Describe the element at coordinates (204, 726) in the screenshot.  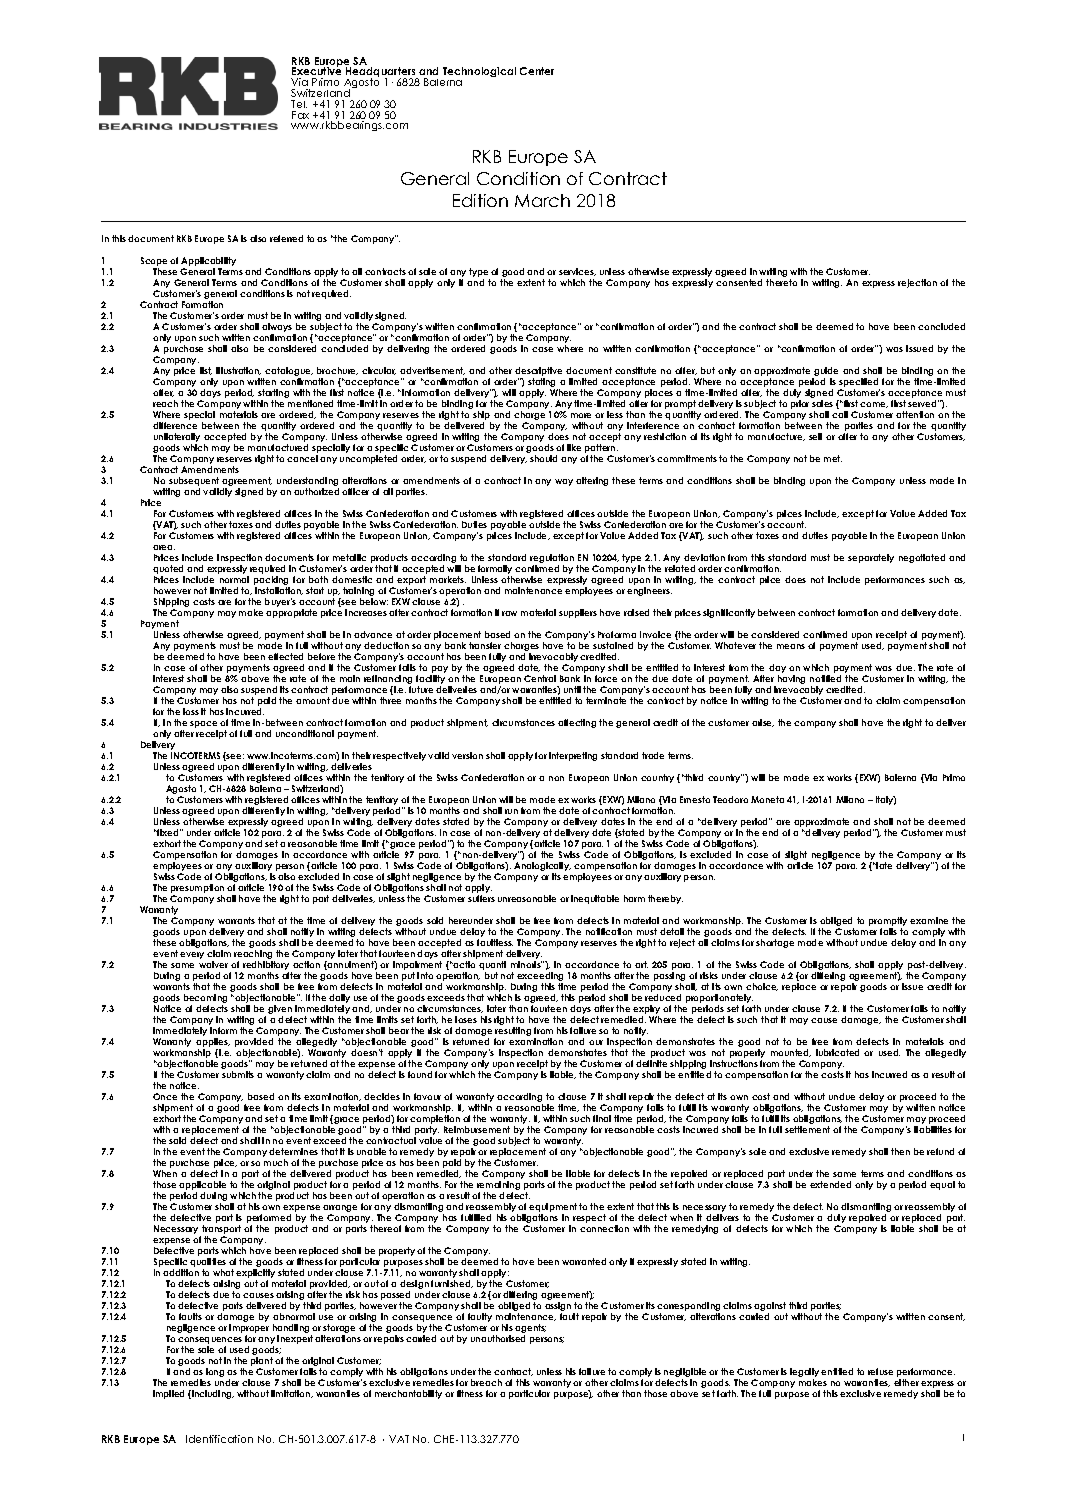
I see `space` at that location.
